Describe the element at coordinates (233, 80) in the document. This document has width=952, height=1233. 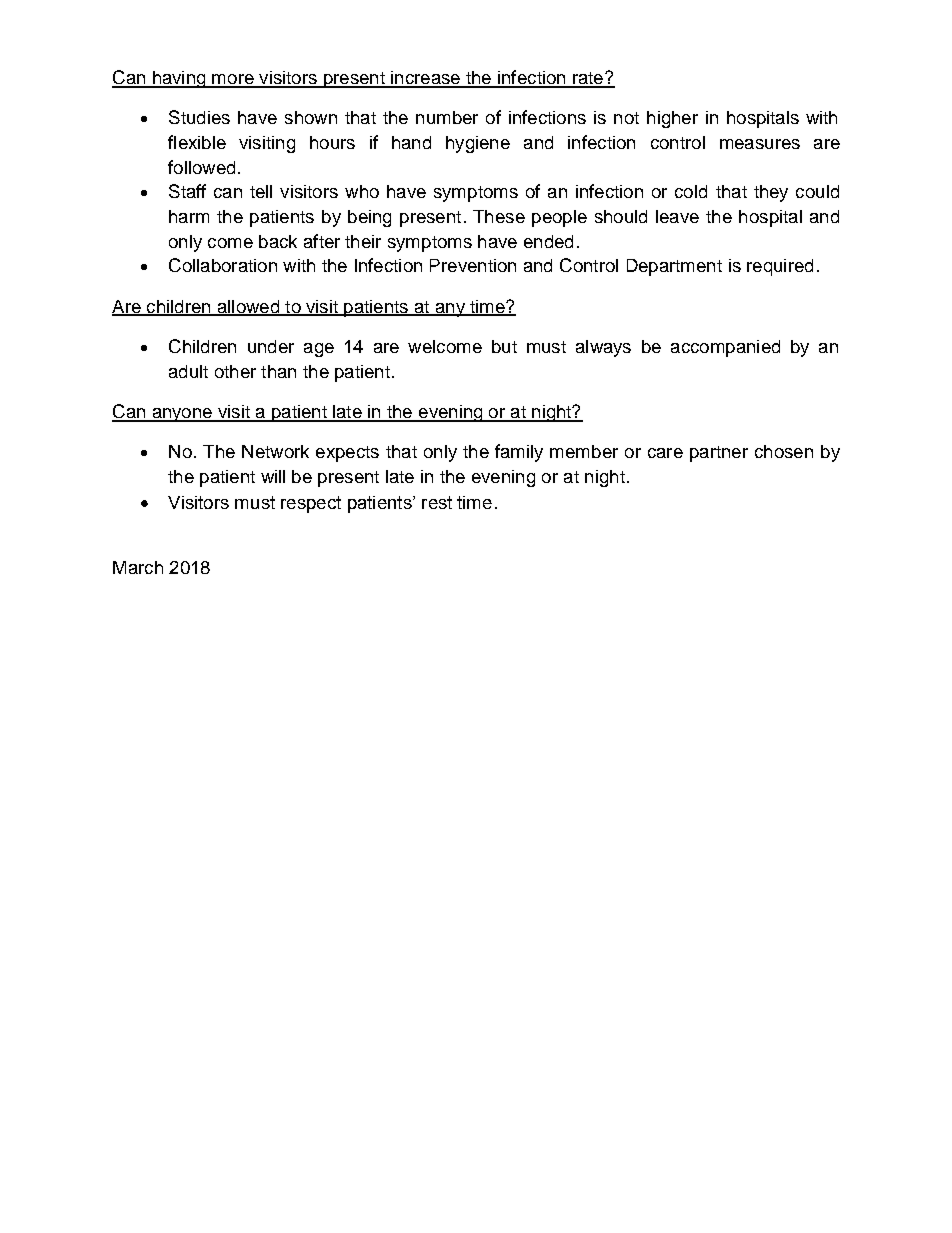
I see `more` at that location.
